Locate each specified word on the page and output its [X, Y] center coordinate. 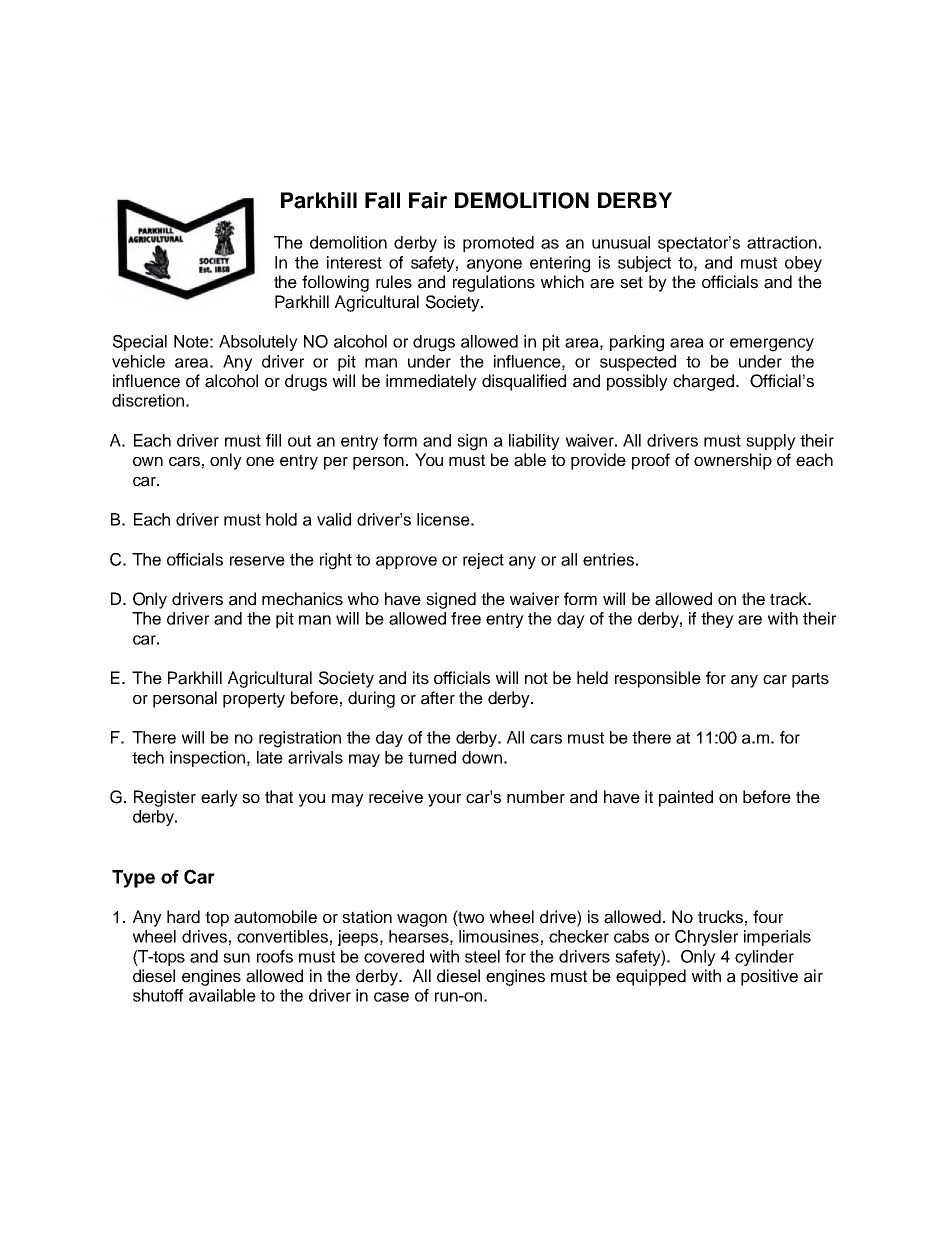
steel [482, 956]
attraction [782, 242]
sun [236, 958]
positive [769, 977]
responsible [658, 679]
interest [354, 262]
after [438, 698]
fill [273, 440]
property [254, 700]
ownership [733, 461]
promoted [498, 244]
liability [534, 442]
